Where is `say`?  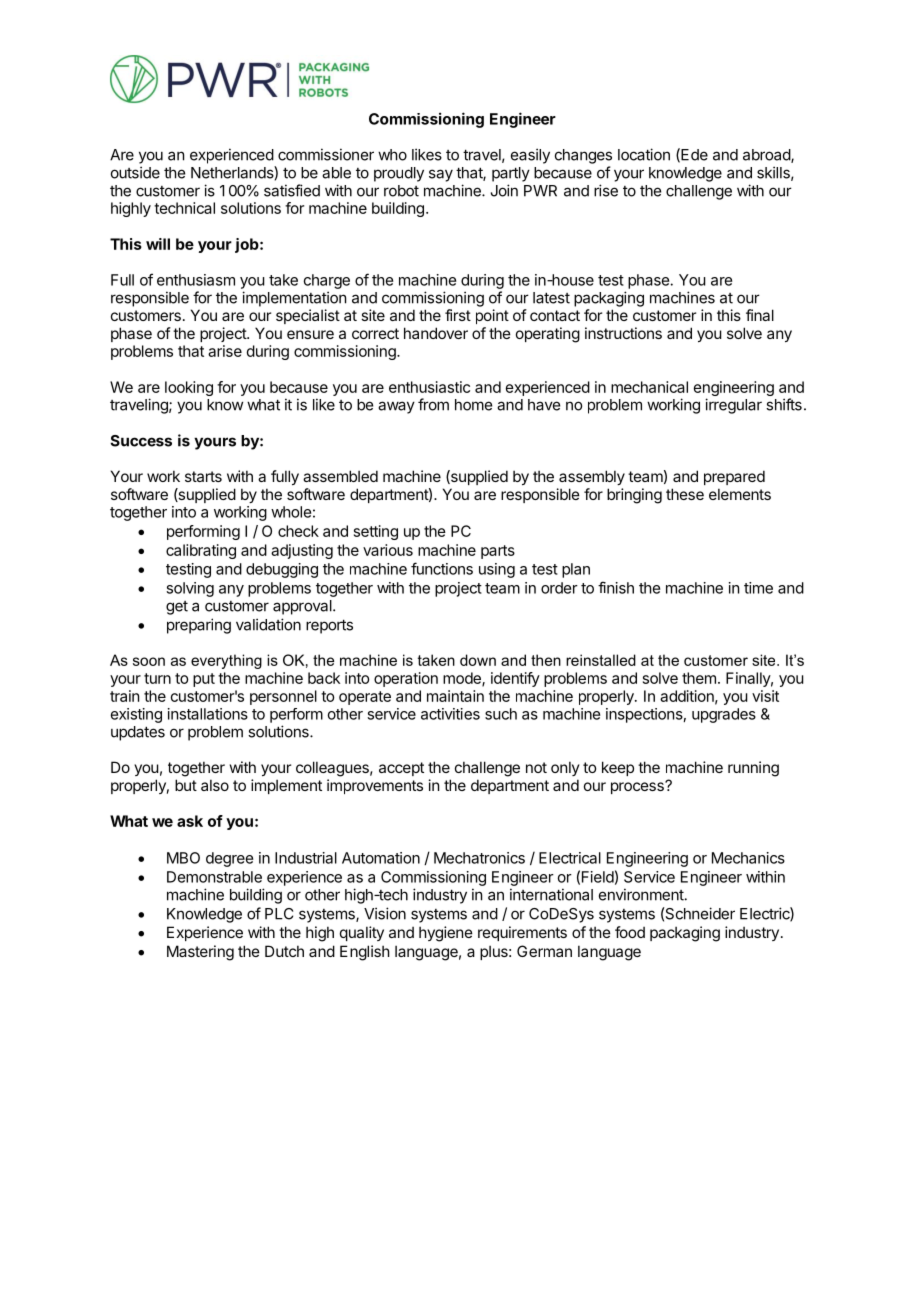
say is located at coordinates (441, 175).
